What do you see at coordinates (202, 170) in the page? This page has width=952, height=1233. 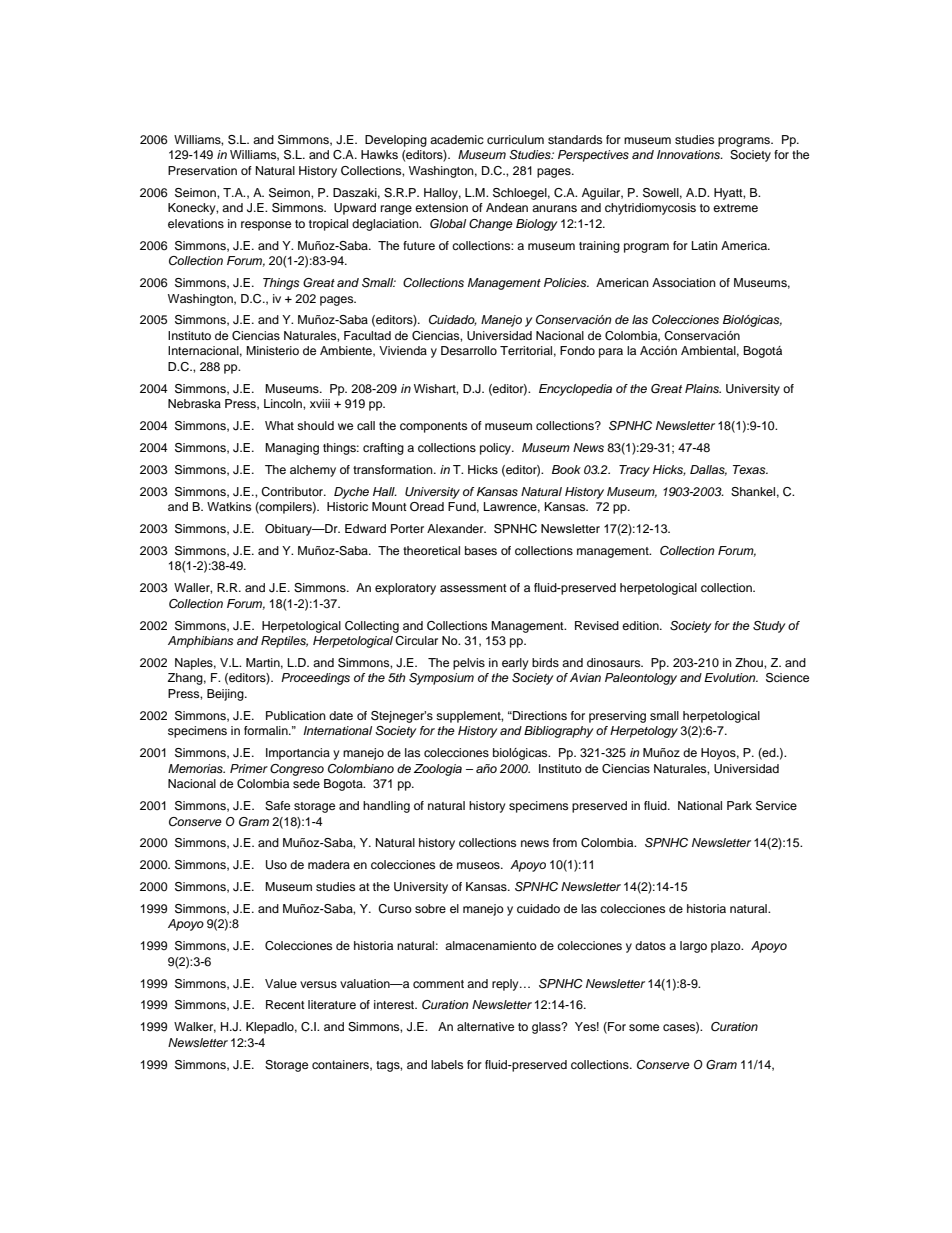 I see `Preservation` at bounding box center [202, 170].
